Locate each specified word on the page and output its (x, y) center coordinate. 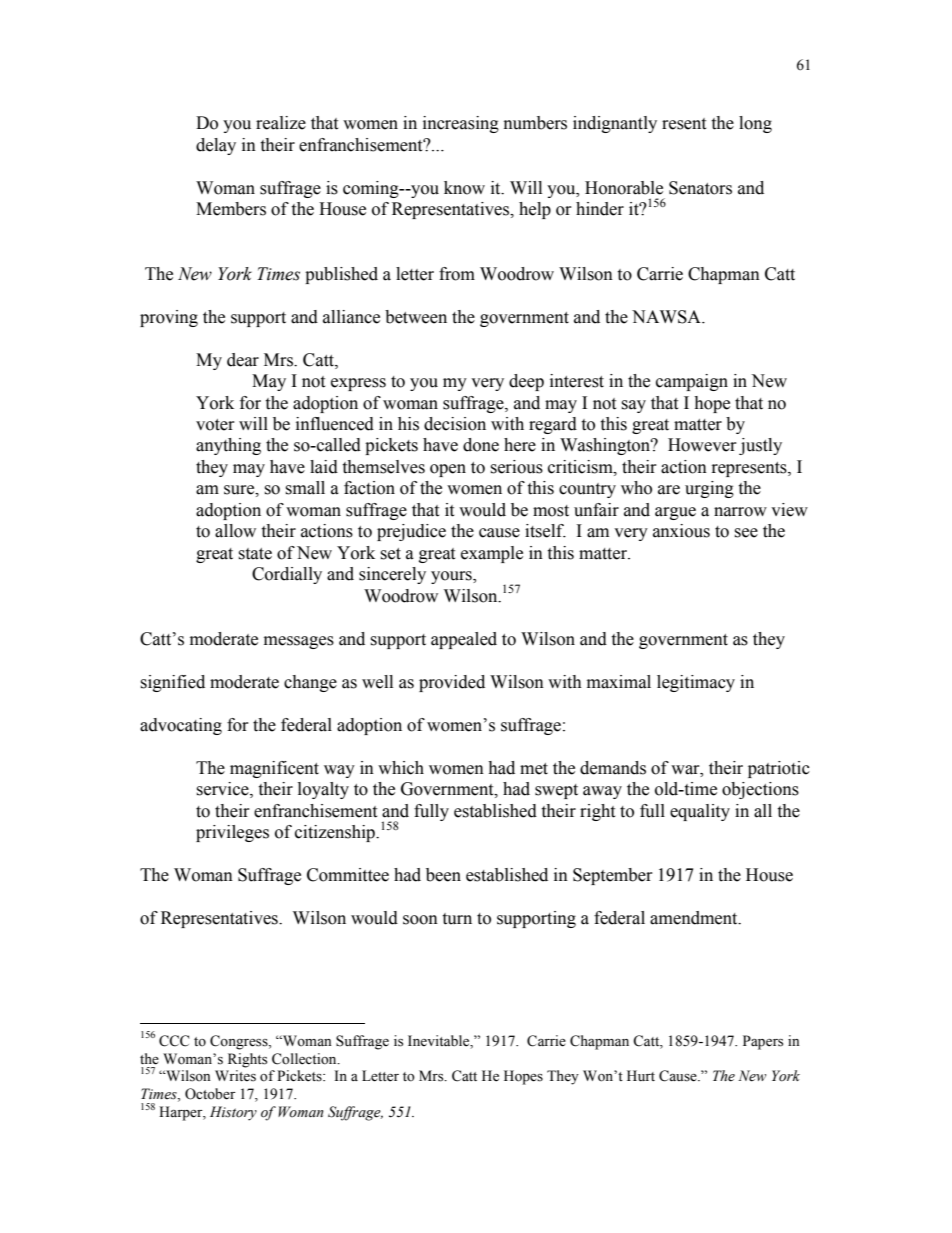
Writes (235, 1076)
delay (216, 146)
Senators (700, 188)
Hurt (641, 1075)
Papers (763, 1042)
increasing (461, 124)
